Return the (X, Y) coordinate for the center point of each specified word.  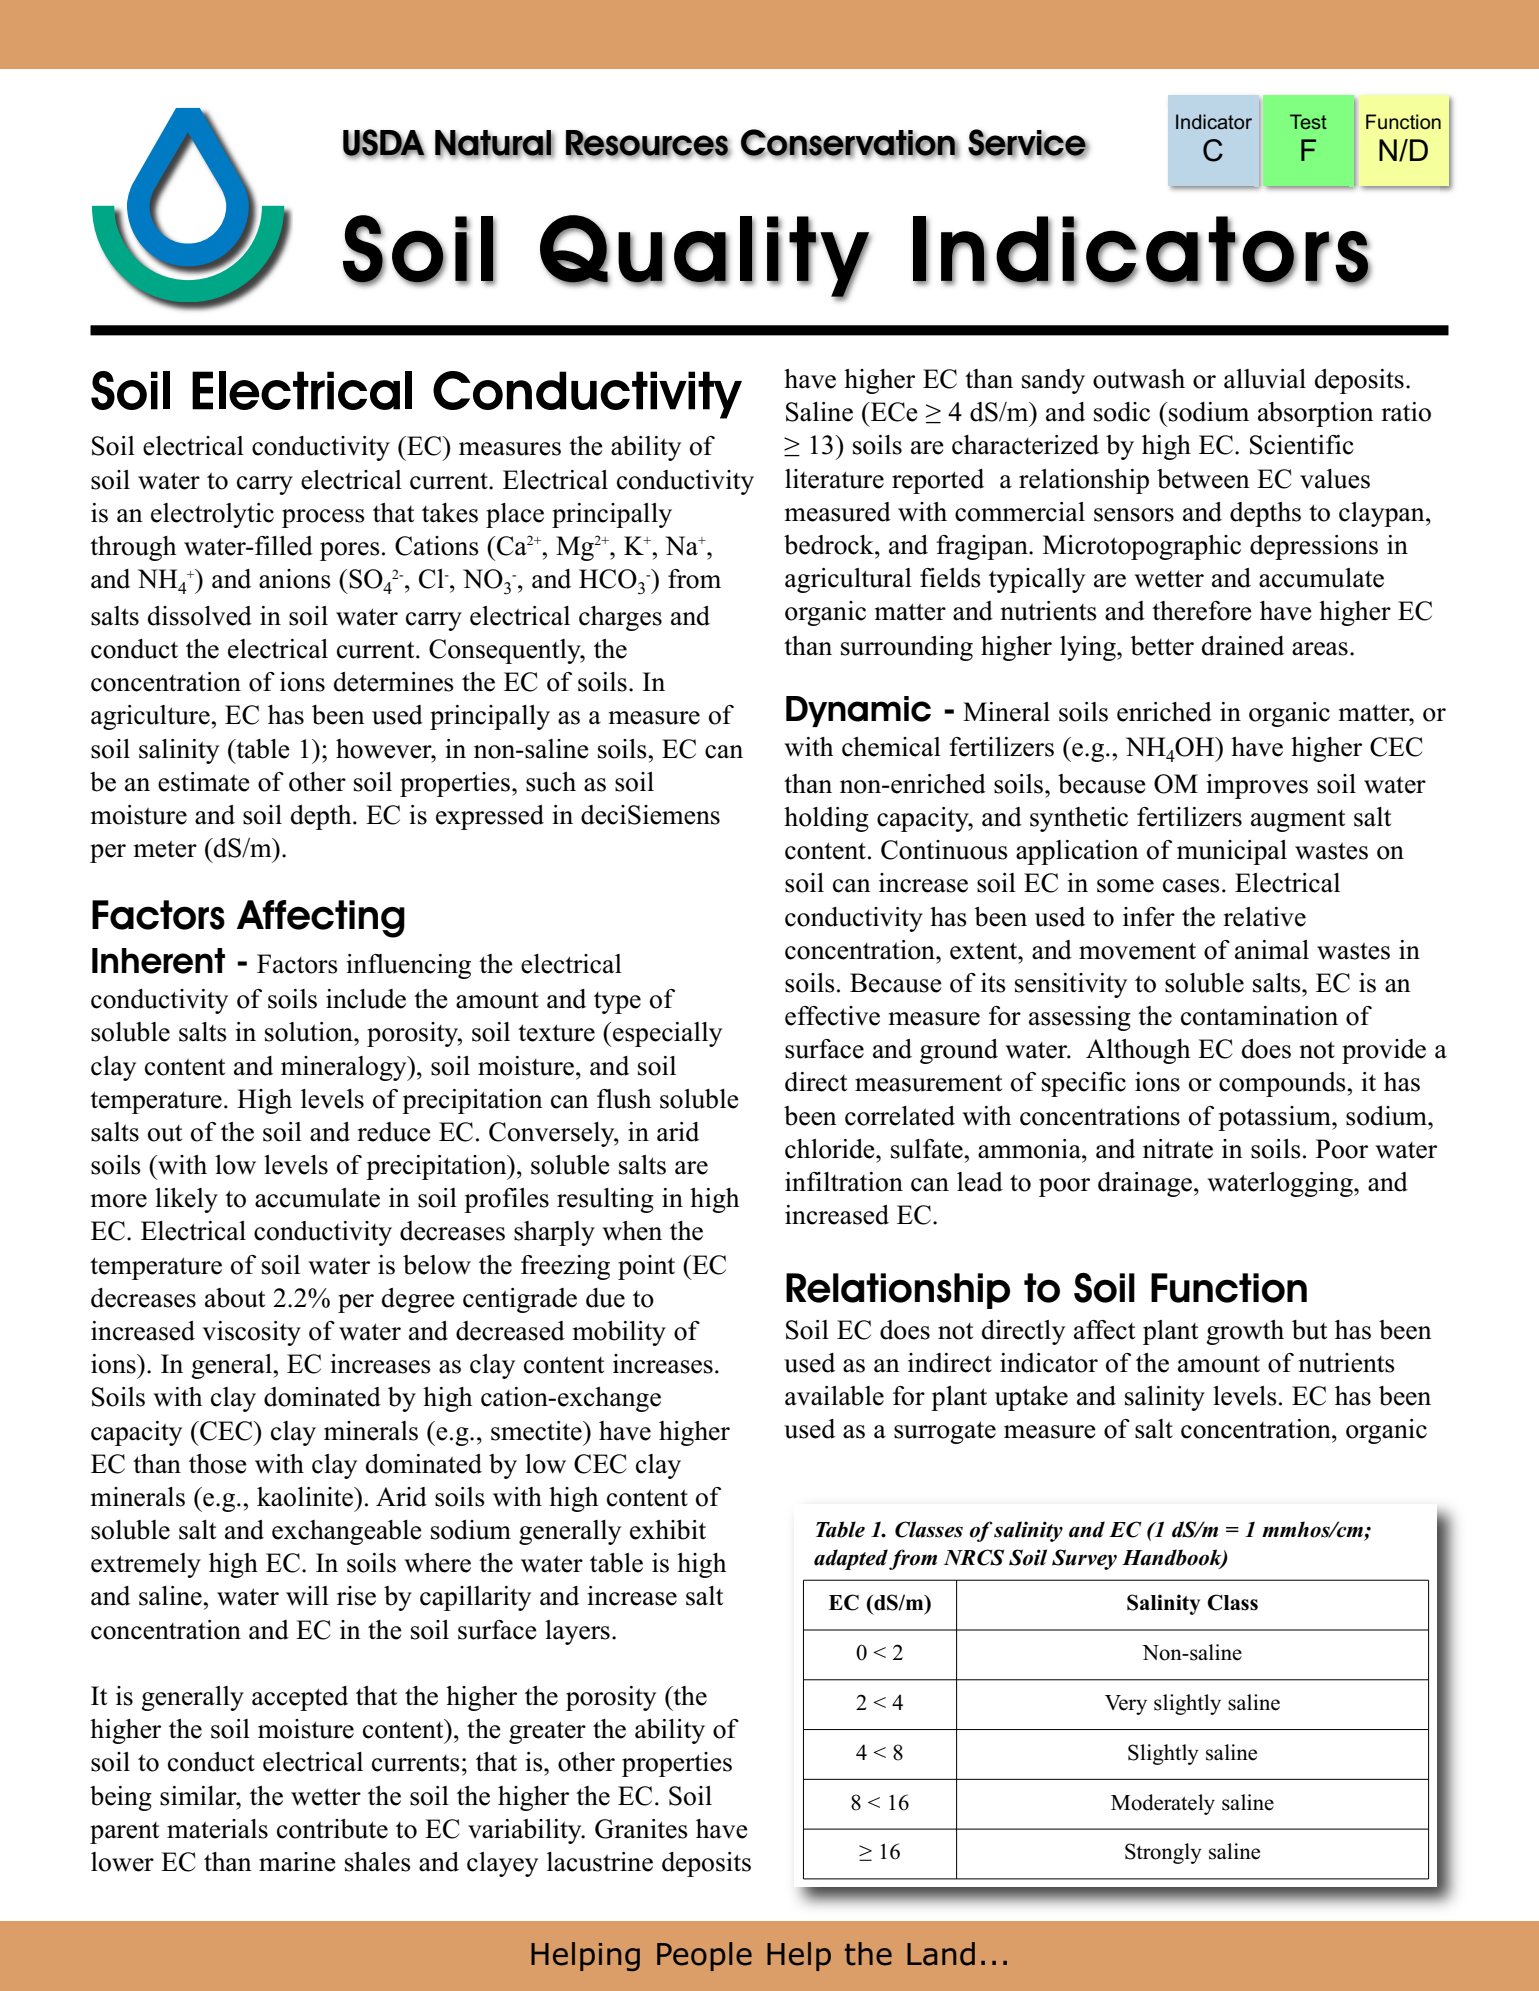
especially (667, 1034)
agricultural (848, 580)
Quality (705, 257)
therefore (1202, 611)
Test (1308, 121)
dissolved (200, 616)
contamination (1259, 1016)
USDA (384, 143)
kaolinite (306, 1497)
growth (1245, 1332)
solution (310, 1032)
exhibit (668, 1530)
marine (297, 1862)
